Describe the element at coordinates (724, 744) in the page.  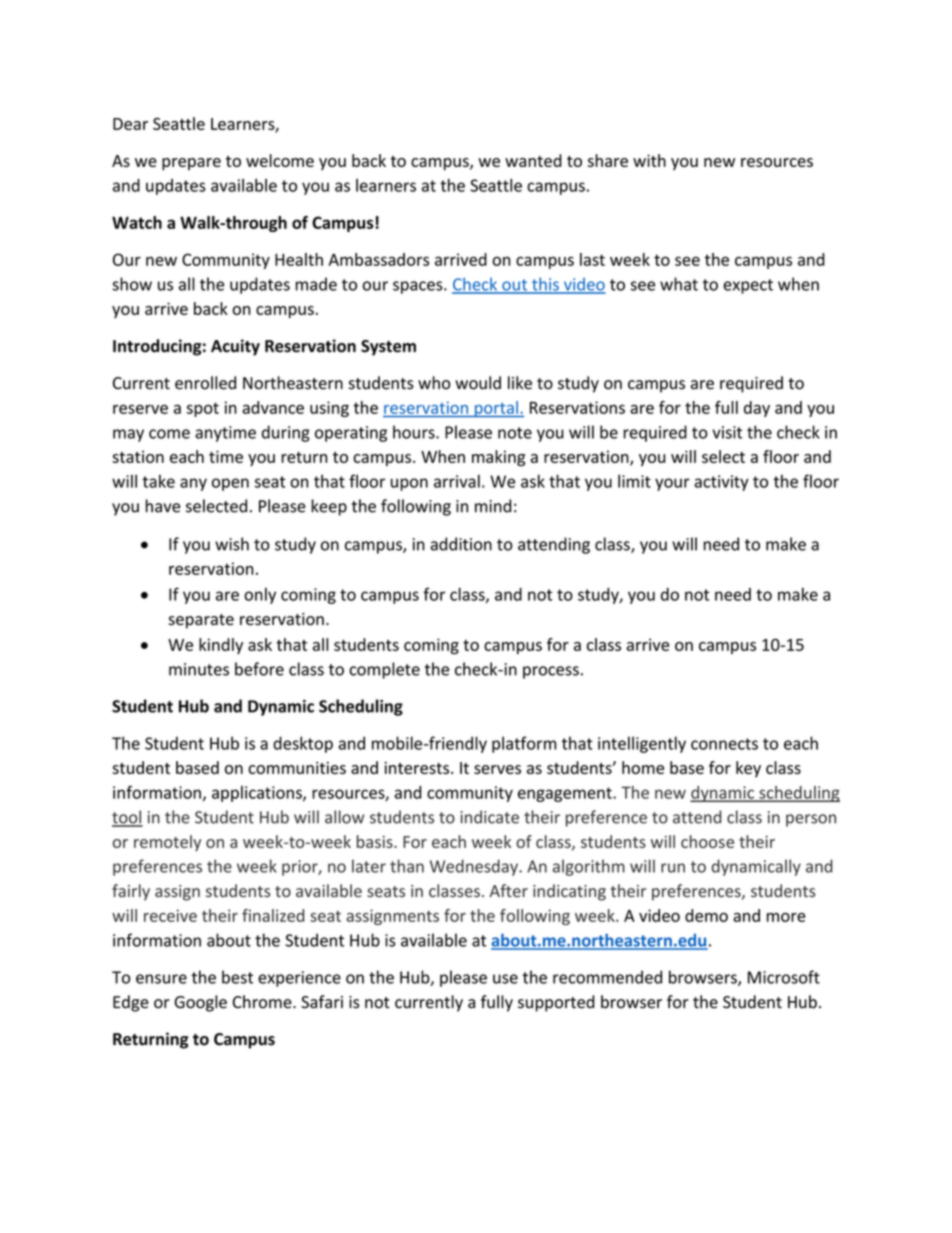
I see `connects` at that location.
